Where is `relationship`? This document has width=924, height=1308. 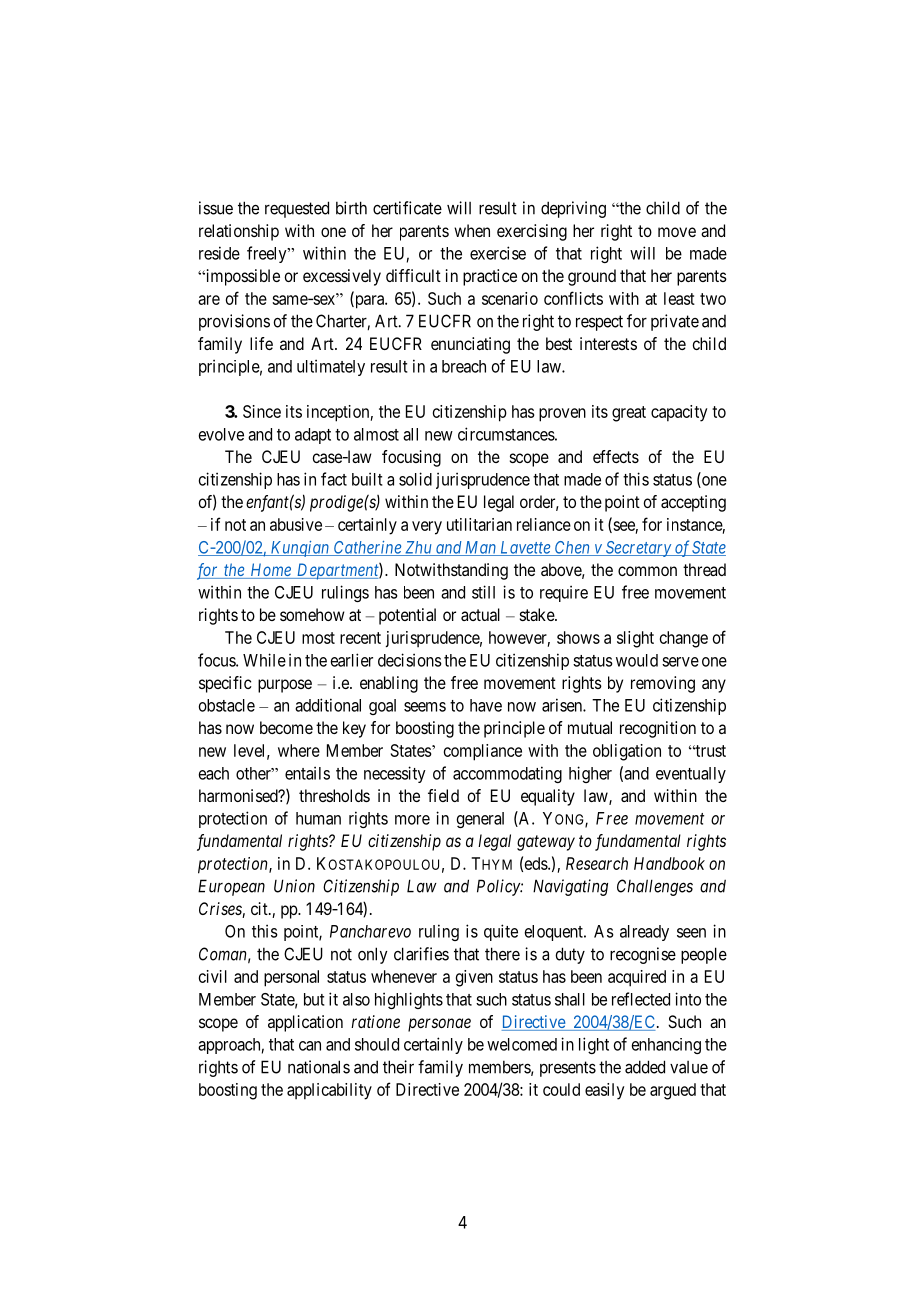
relationship is located at coordinates (239, 232).
